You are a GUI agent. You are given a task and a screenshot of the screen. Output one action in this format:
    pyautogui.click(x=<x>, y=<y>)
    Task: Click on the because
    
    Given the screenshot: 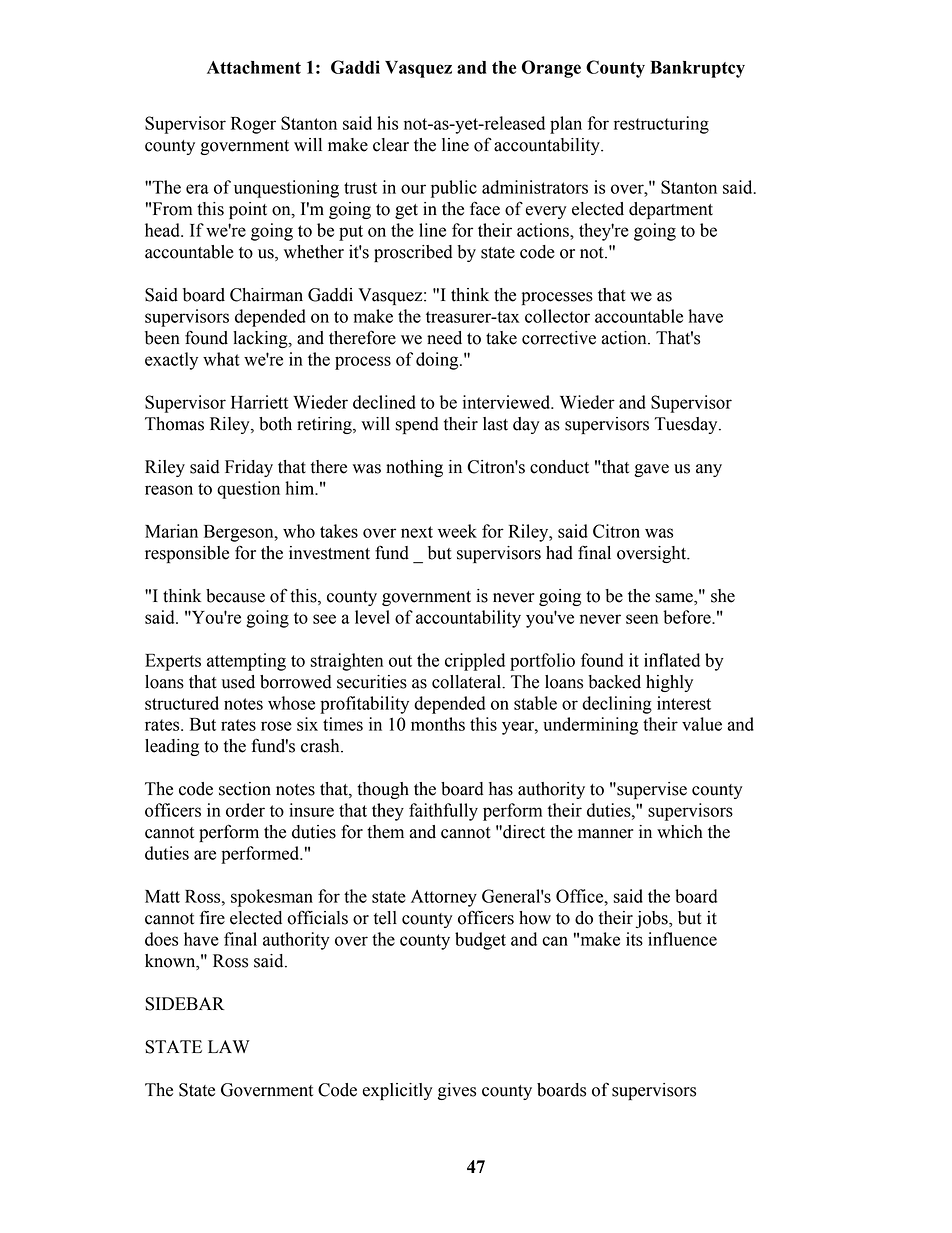 What is the action you would take?
    pyautogui.click(x=235, y=596)
